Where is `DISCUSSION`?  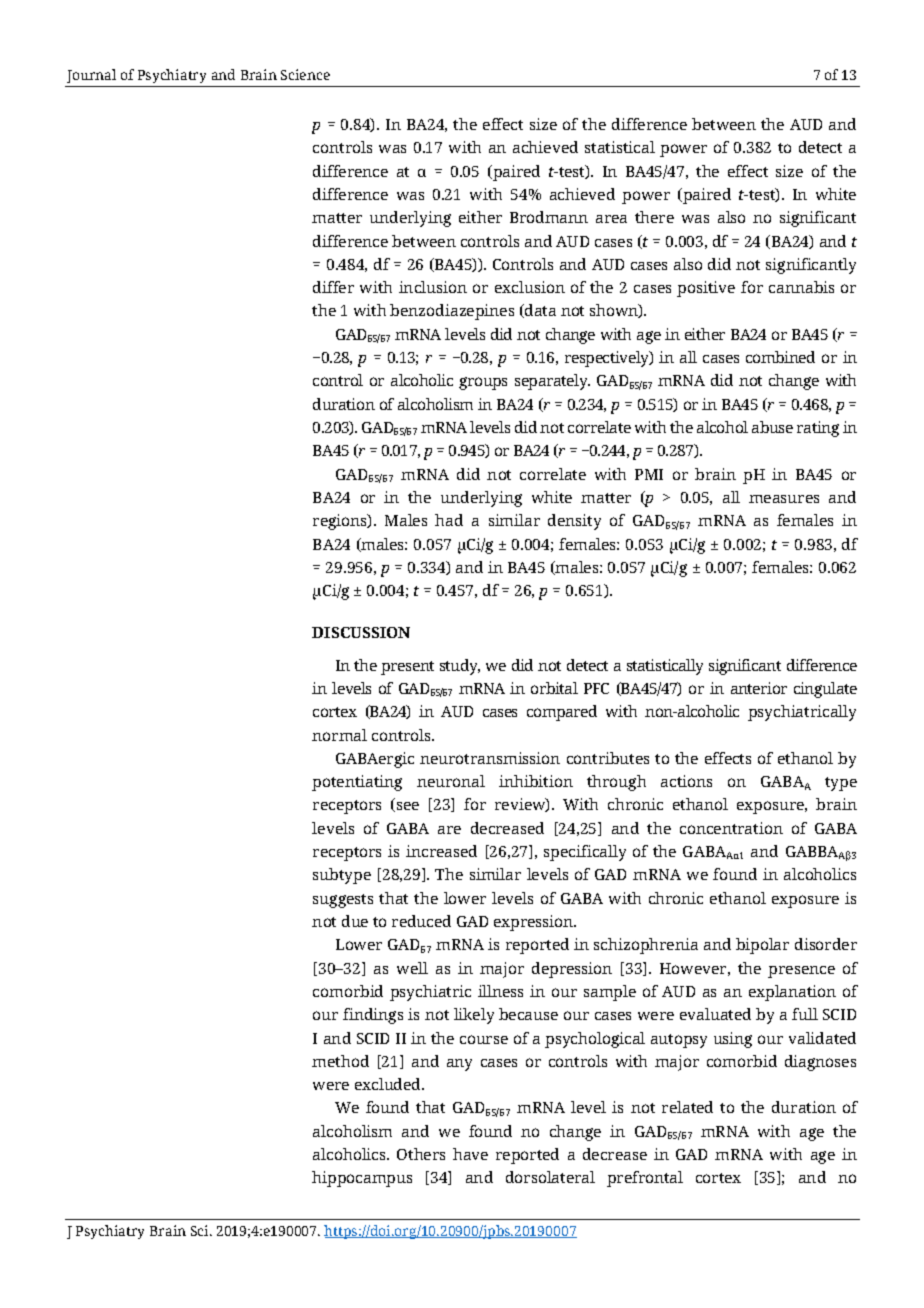 DISCUSSION is located at coordinates (361, 632).
